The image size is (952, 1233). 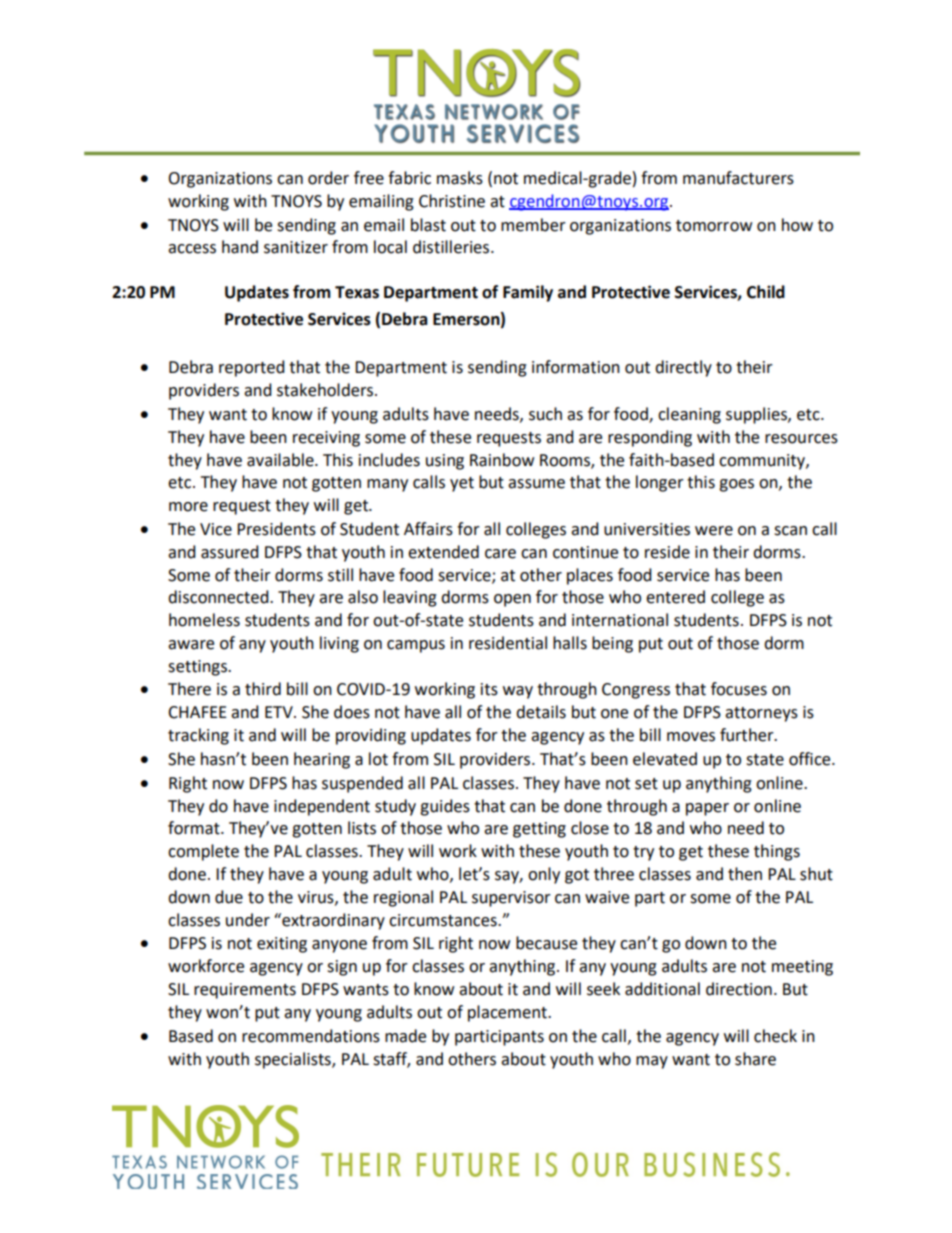 I want to click on manufacturers, so click(x=738, y=178).
